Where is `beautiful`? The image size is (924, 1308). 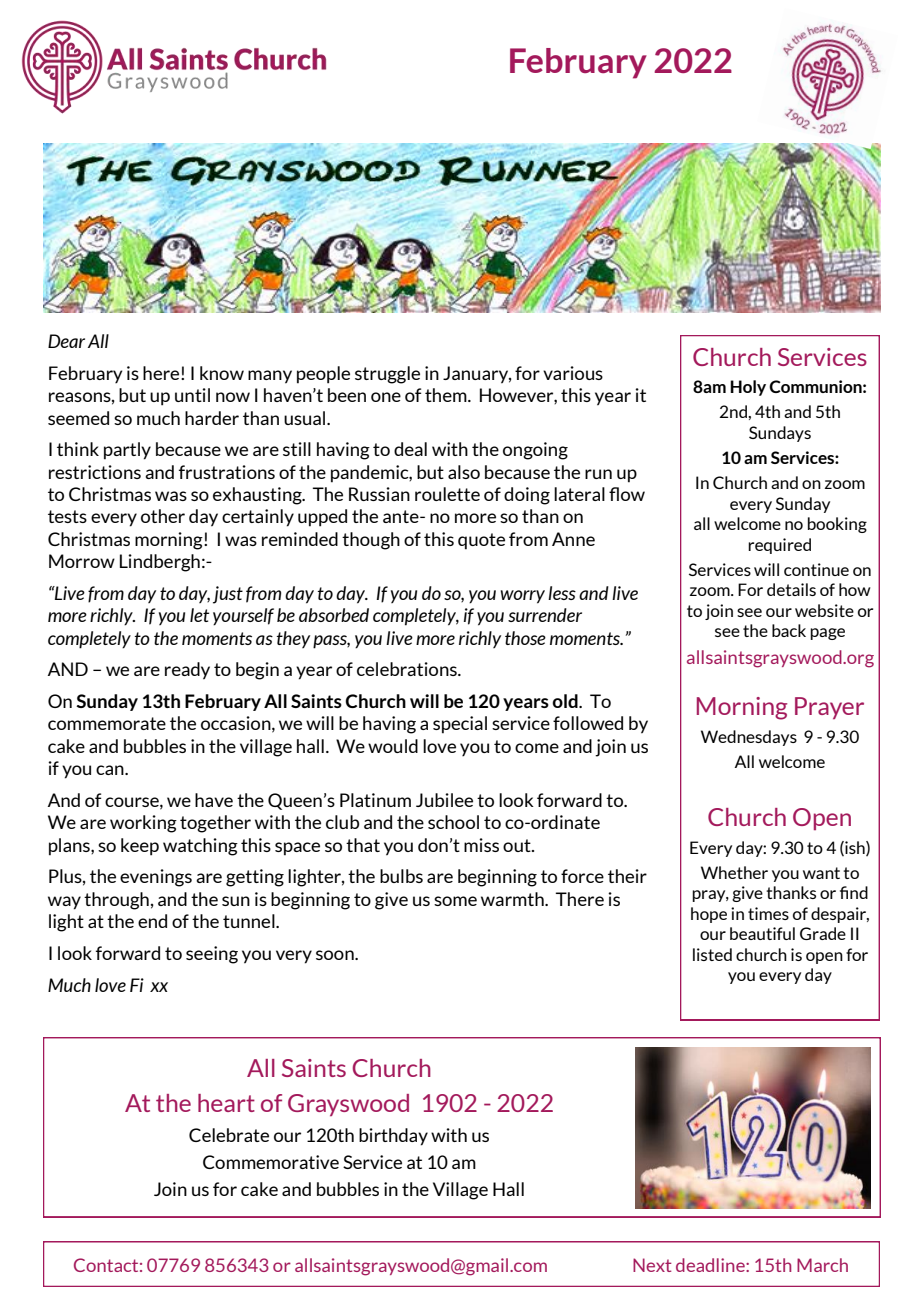
beautiful is located at coordinates (762, 933).
